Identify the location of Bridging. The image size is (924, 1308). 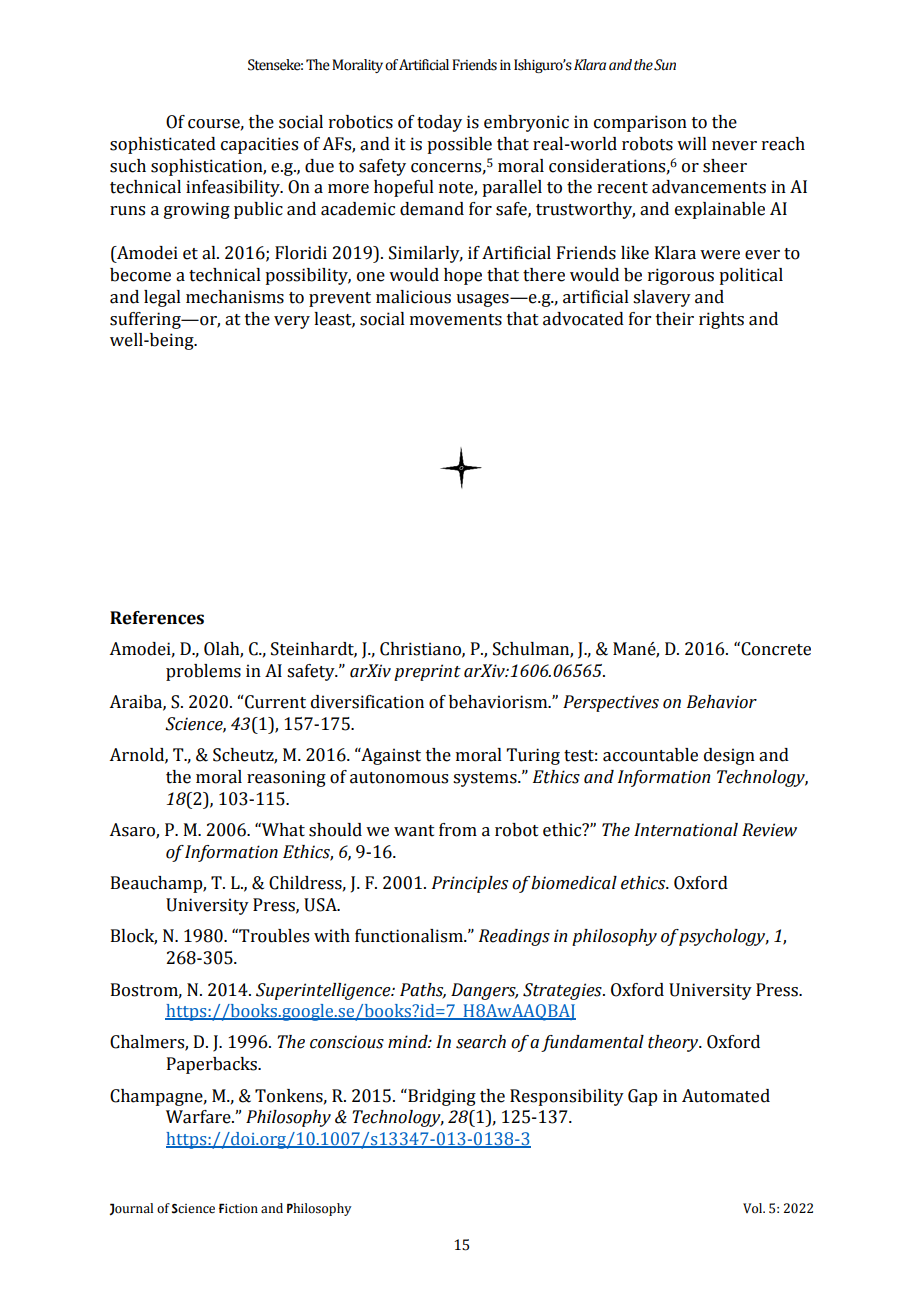
(441, 1097).
